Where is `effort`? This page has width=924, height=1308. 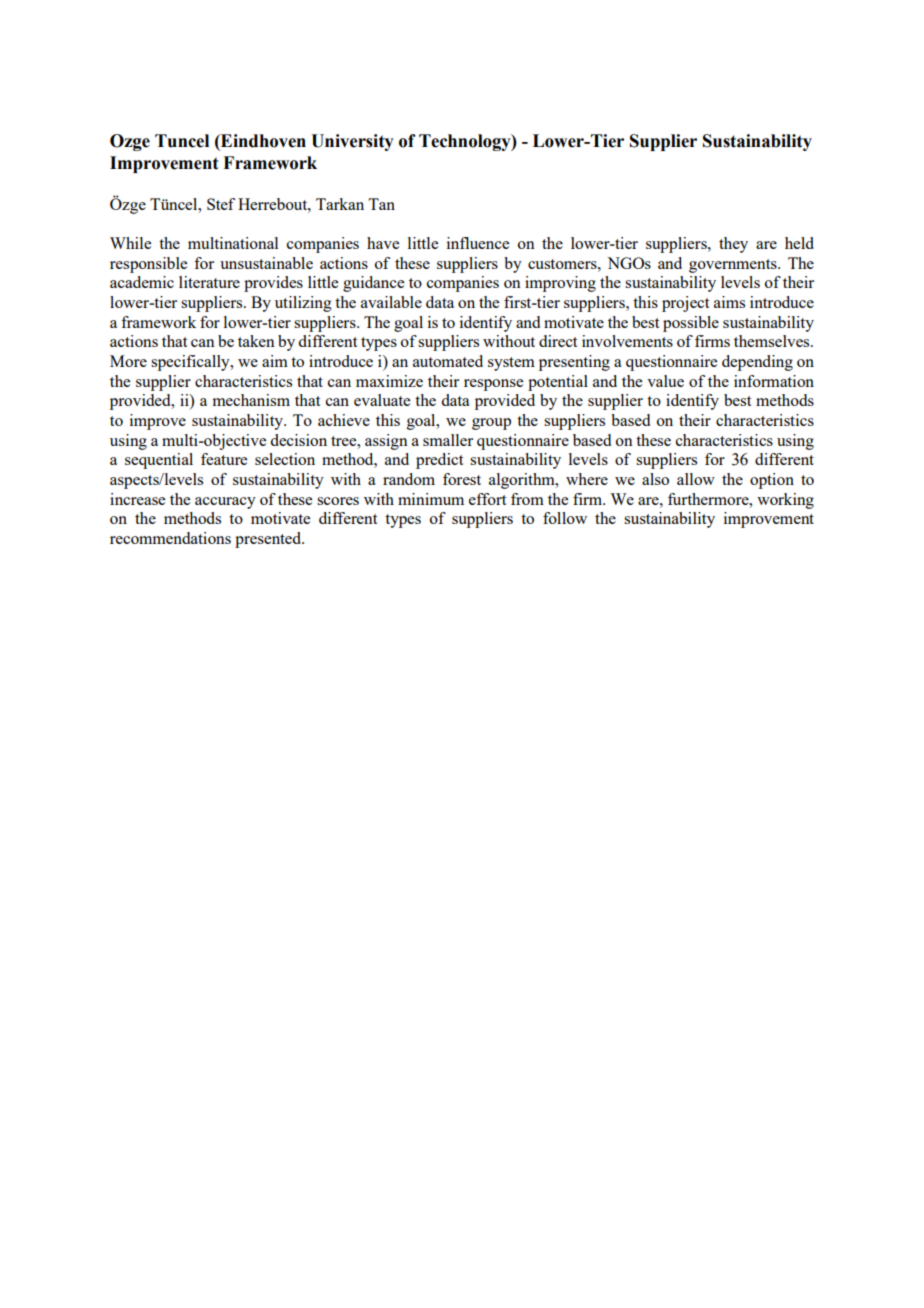 effort is located at coordinates (487, 499).
